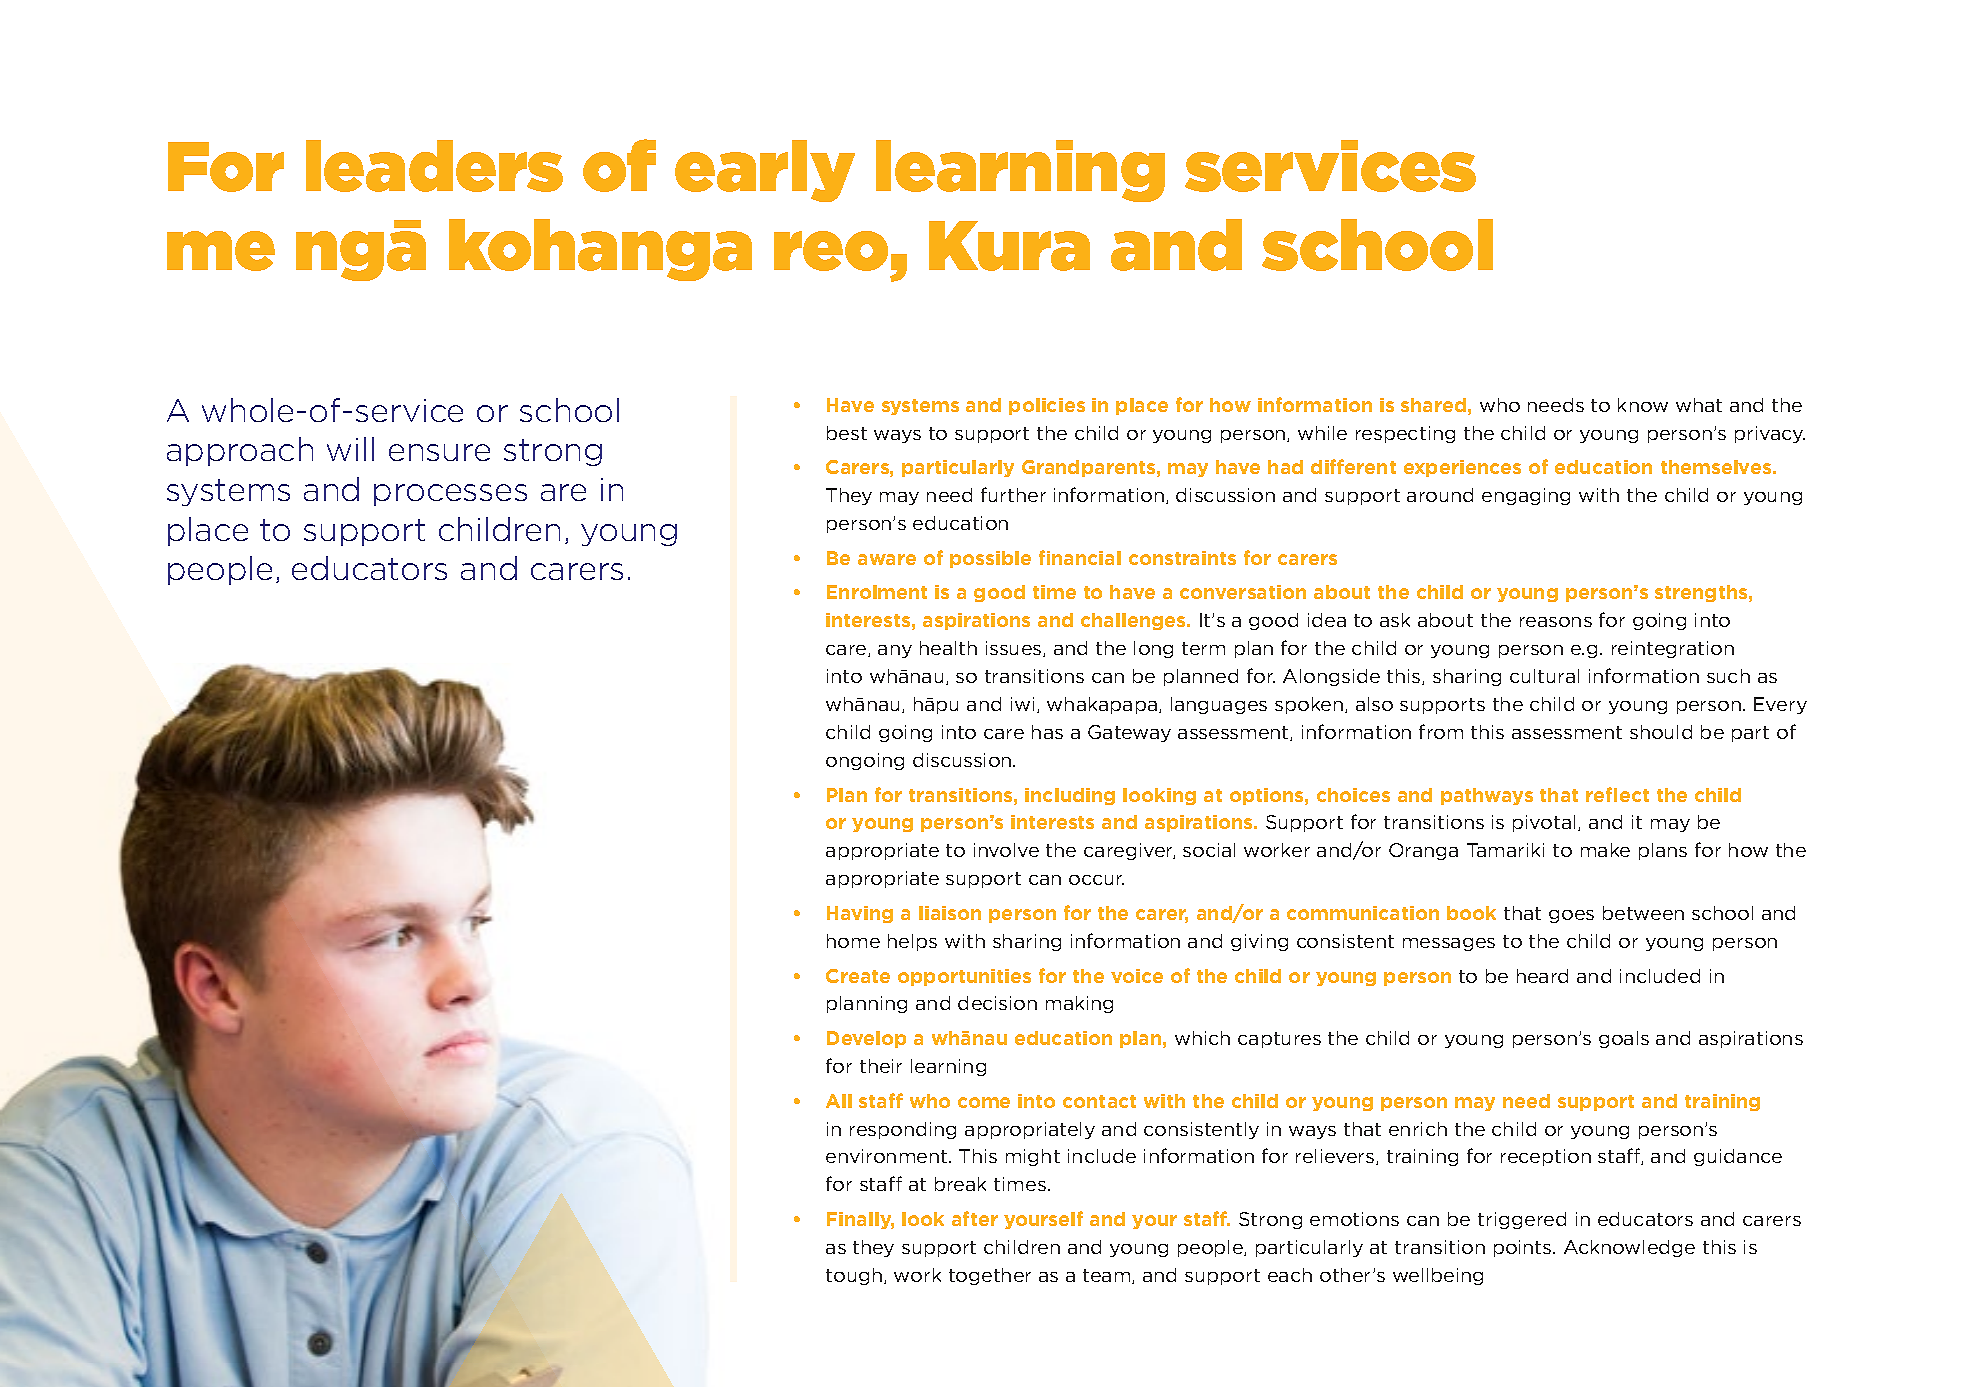 The width and height of the page is (1962, 1387). Describe the element at coordinates (434, 166) in the page. I see `leaders` at that location.
